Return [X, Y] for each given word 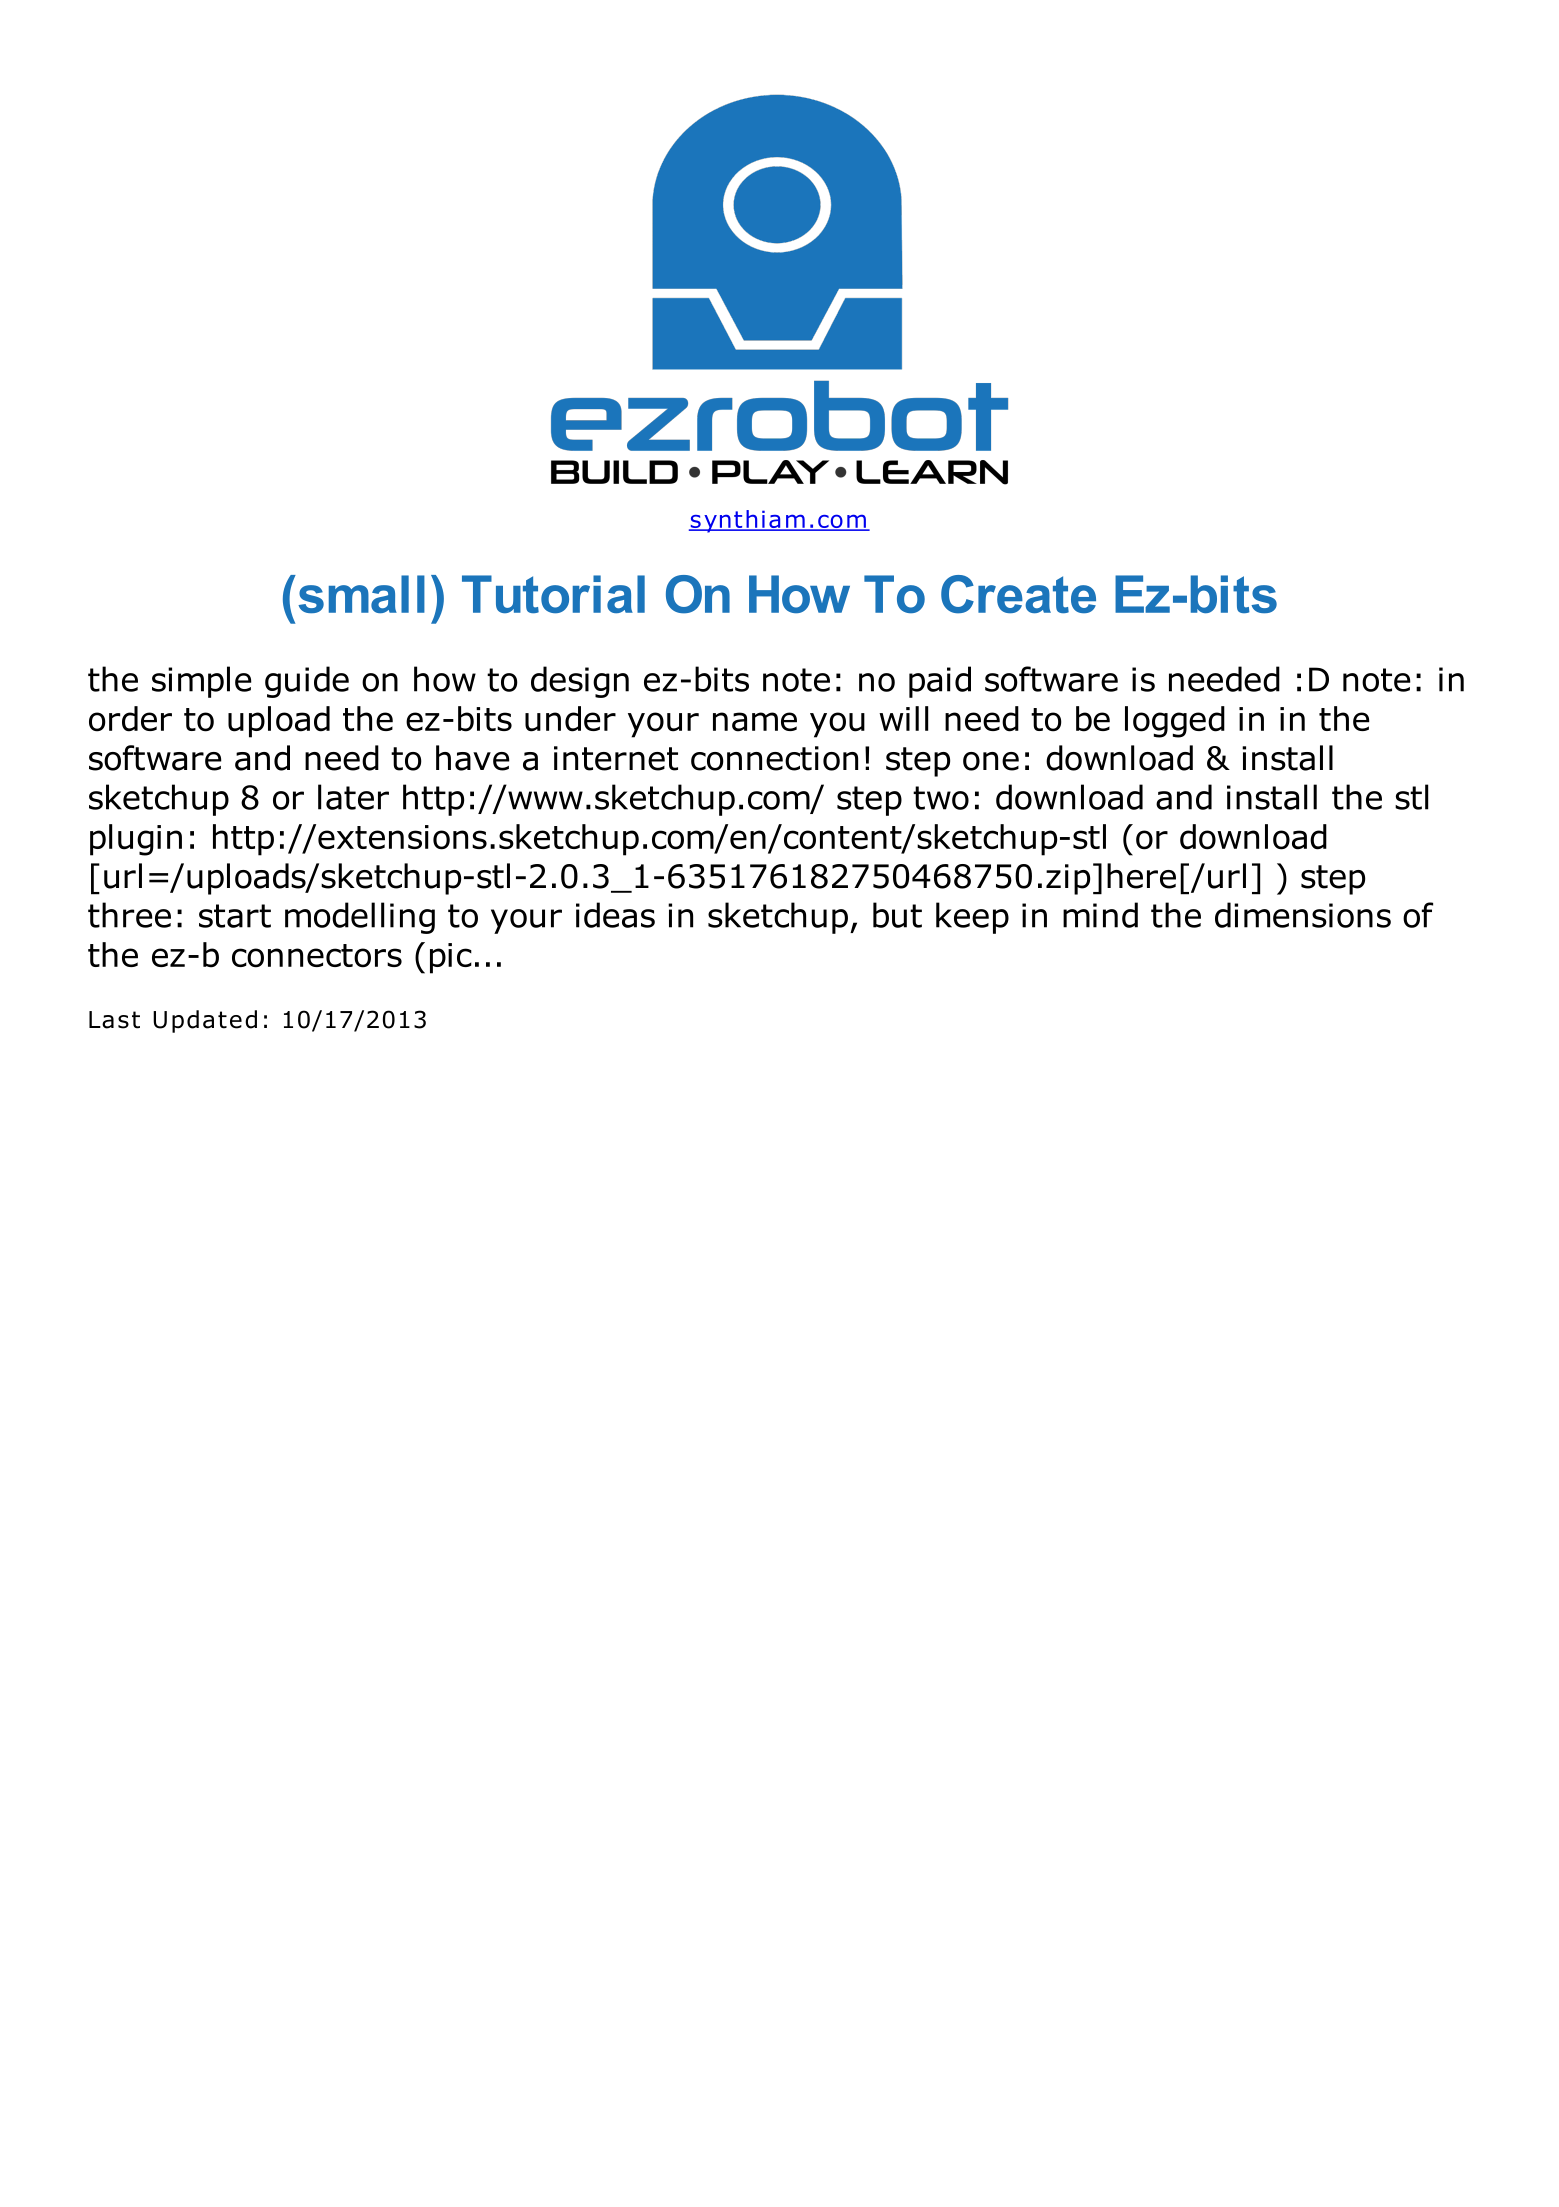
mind [1100, 915]
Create [1018, 594]
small [361, 594]
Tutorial [553, 594]
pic [451, 958]
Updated [205, 1021]
